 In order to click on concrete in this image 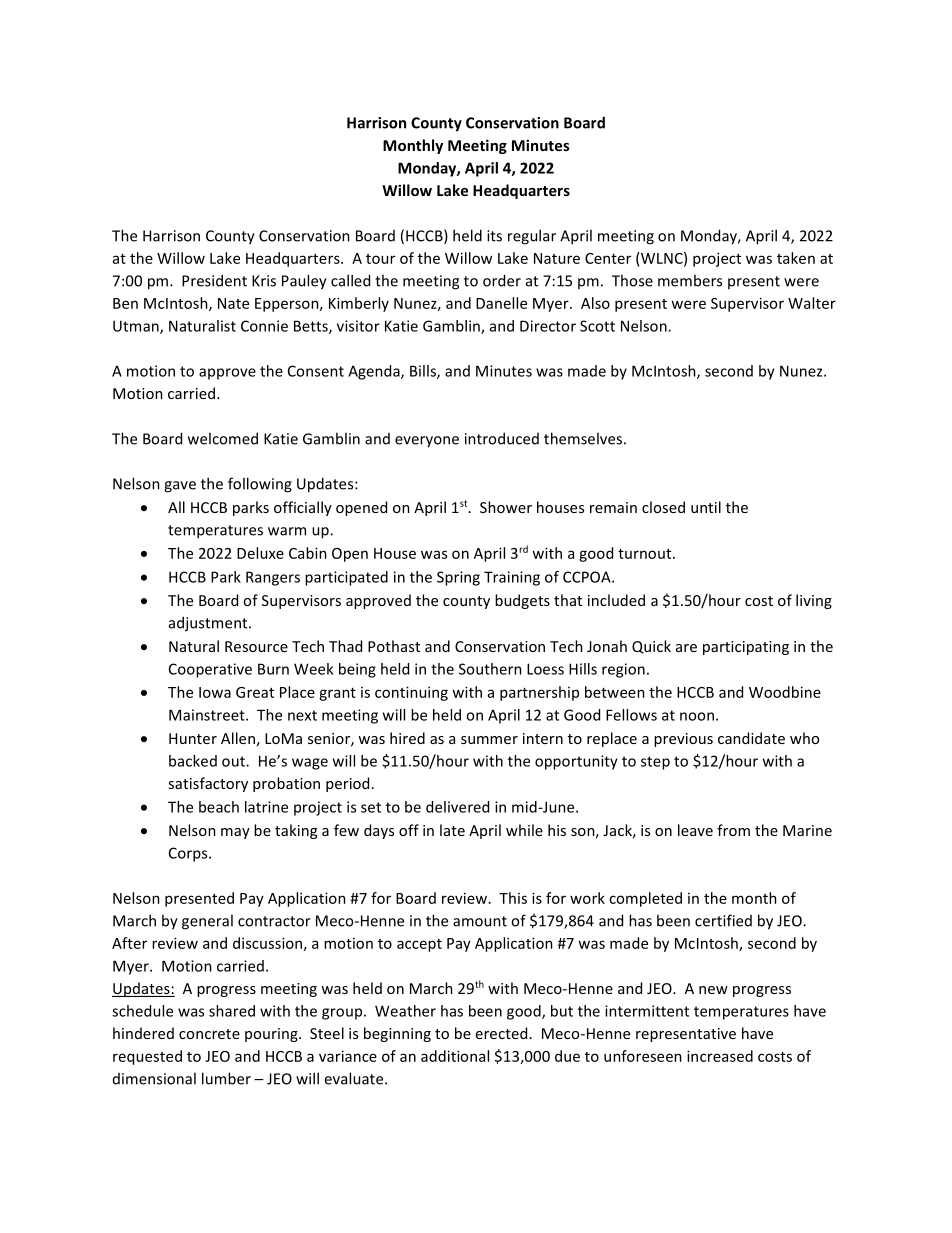, I will do `click(209, 1034)`.
